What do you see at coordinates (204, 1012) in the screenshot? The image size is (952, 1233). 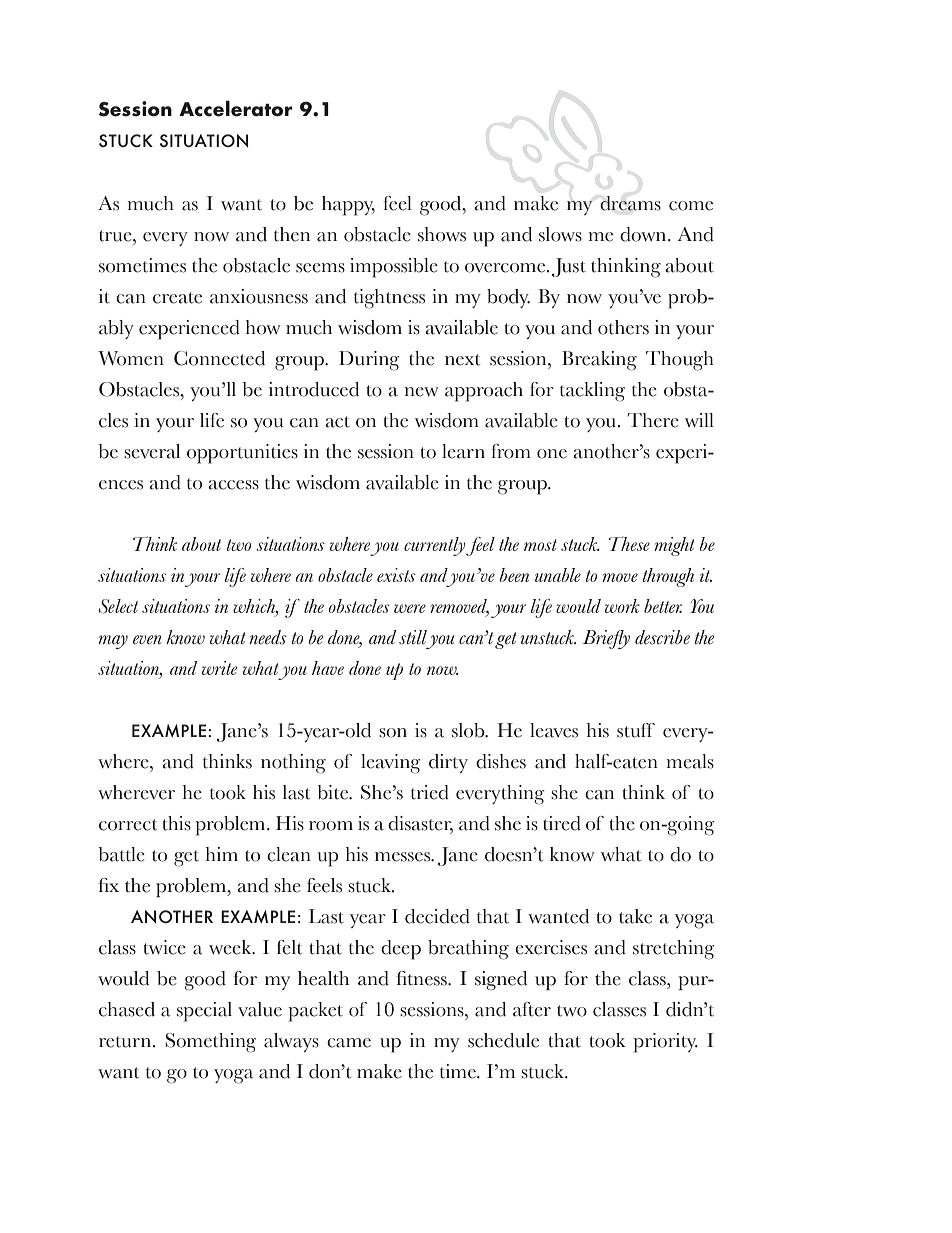 I see `special` at bounding box center [204, 1012].
